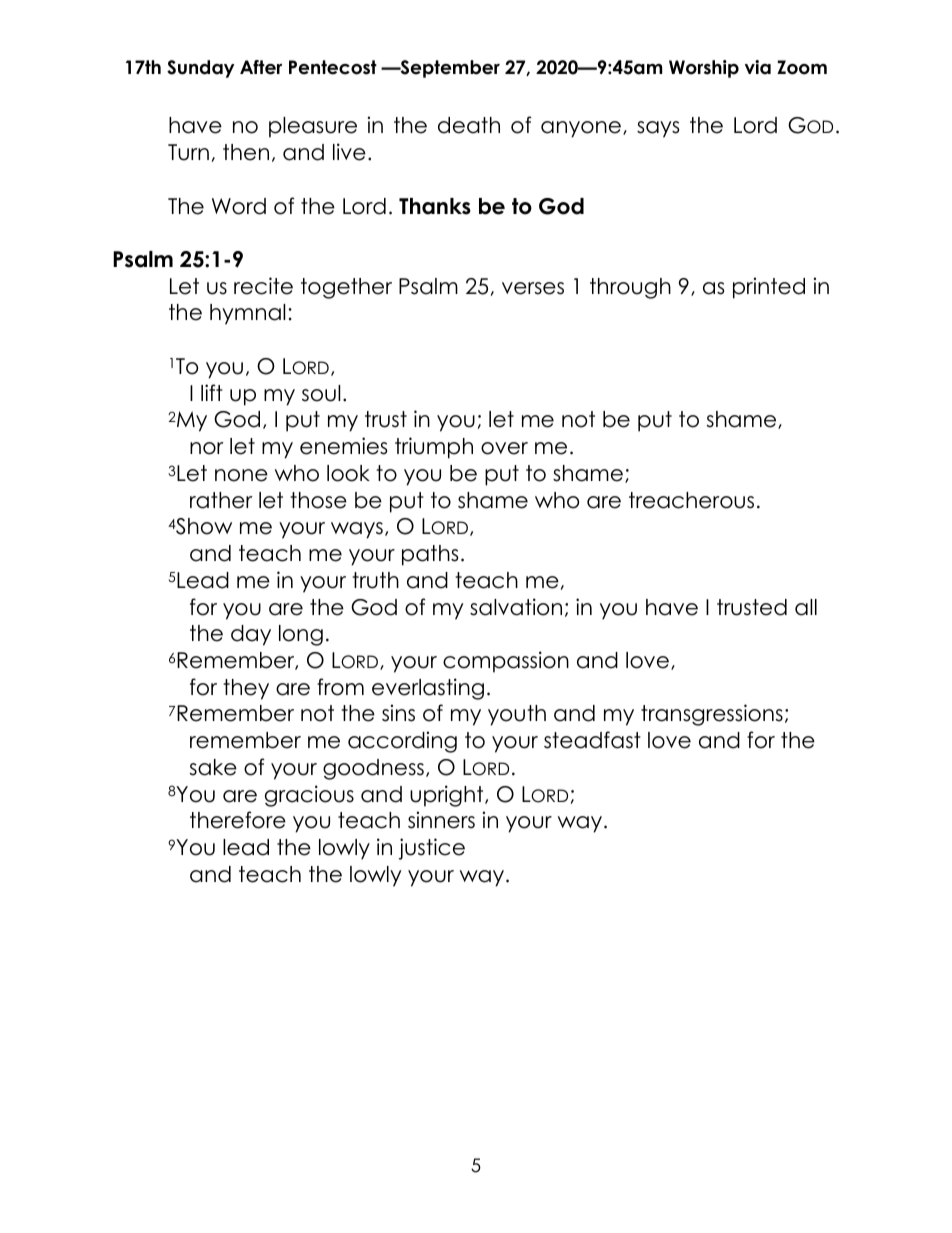 Image resolution: width=952 pixels, height=1233 pixels. I want to click on over, so click(504, 448).
